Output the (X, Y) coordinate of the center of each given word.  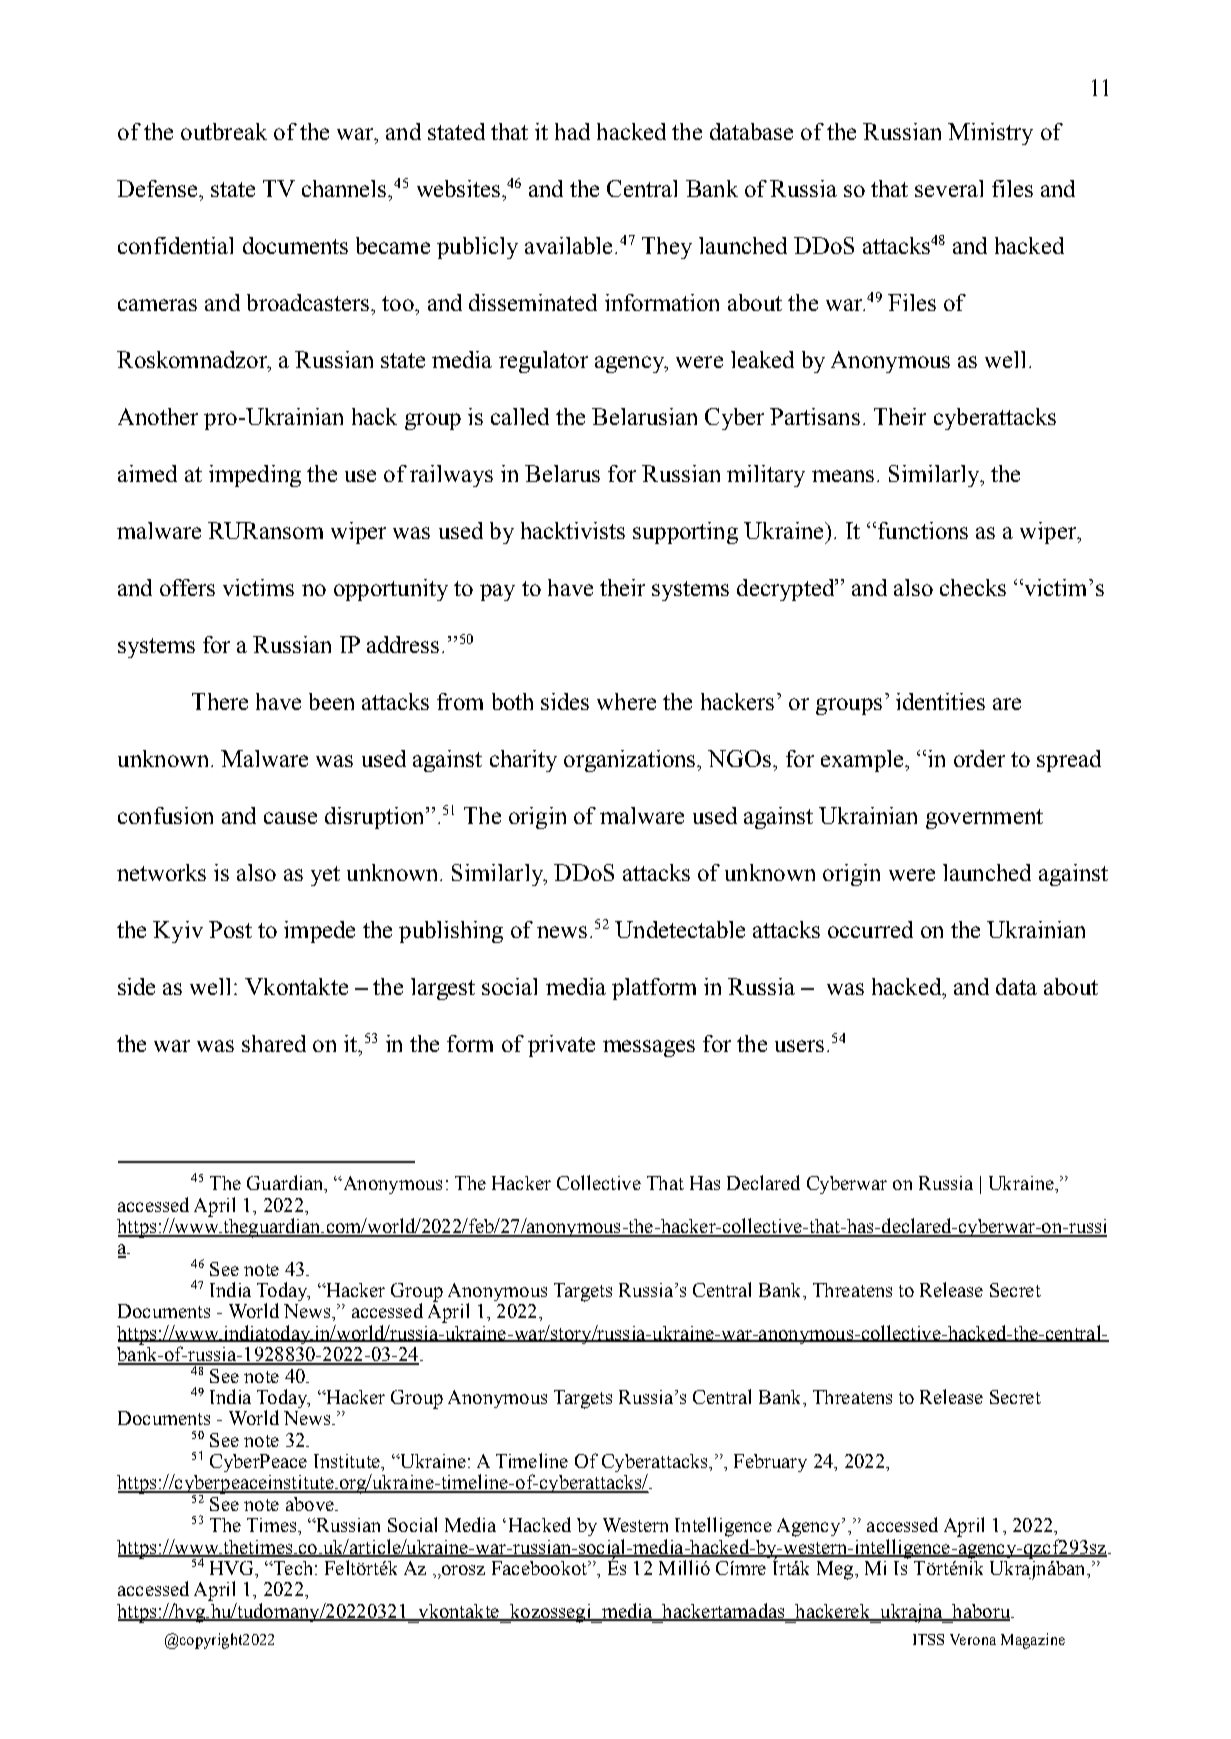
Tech (291, 1568)
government (984, 819)
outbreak (224, 131)
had (572, 131)
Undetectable (680, 929)
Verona (973, 1639)
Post (230, 929)
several (949, 188)
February (770, 1463)
